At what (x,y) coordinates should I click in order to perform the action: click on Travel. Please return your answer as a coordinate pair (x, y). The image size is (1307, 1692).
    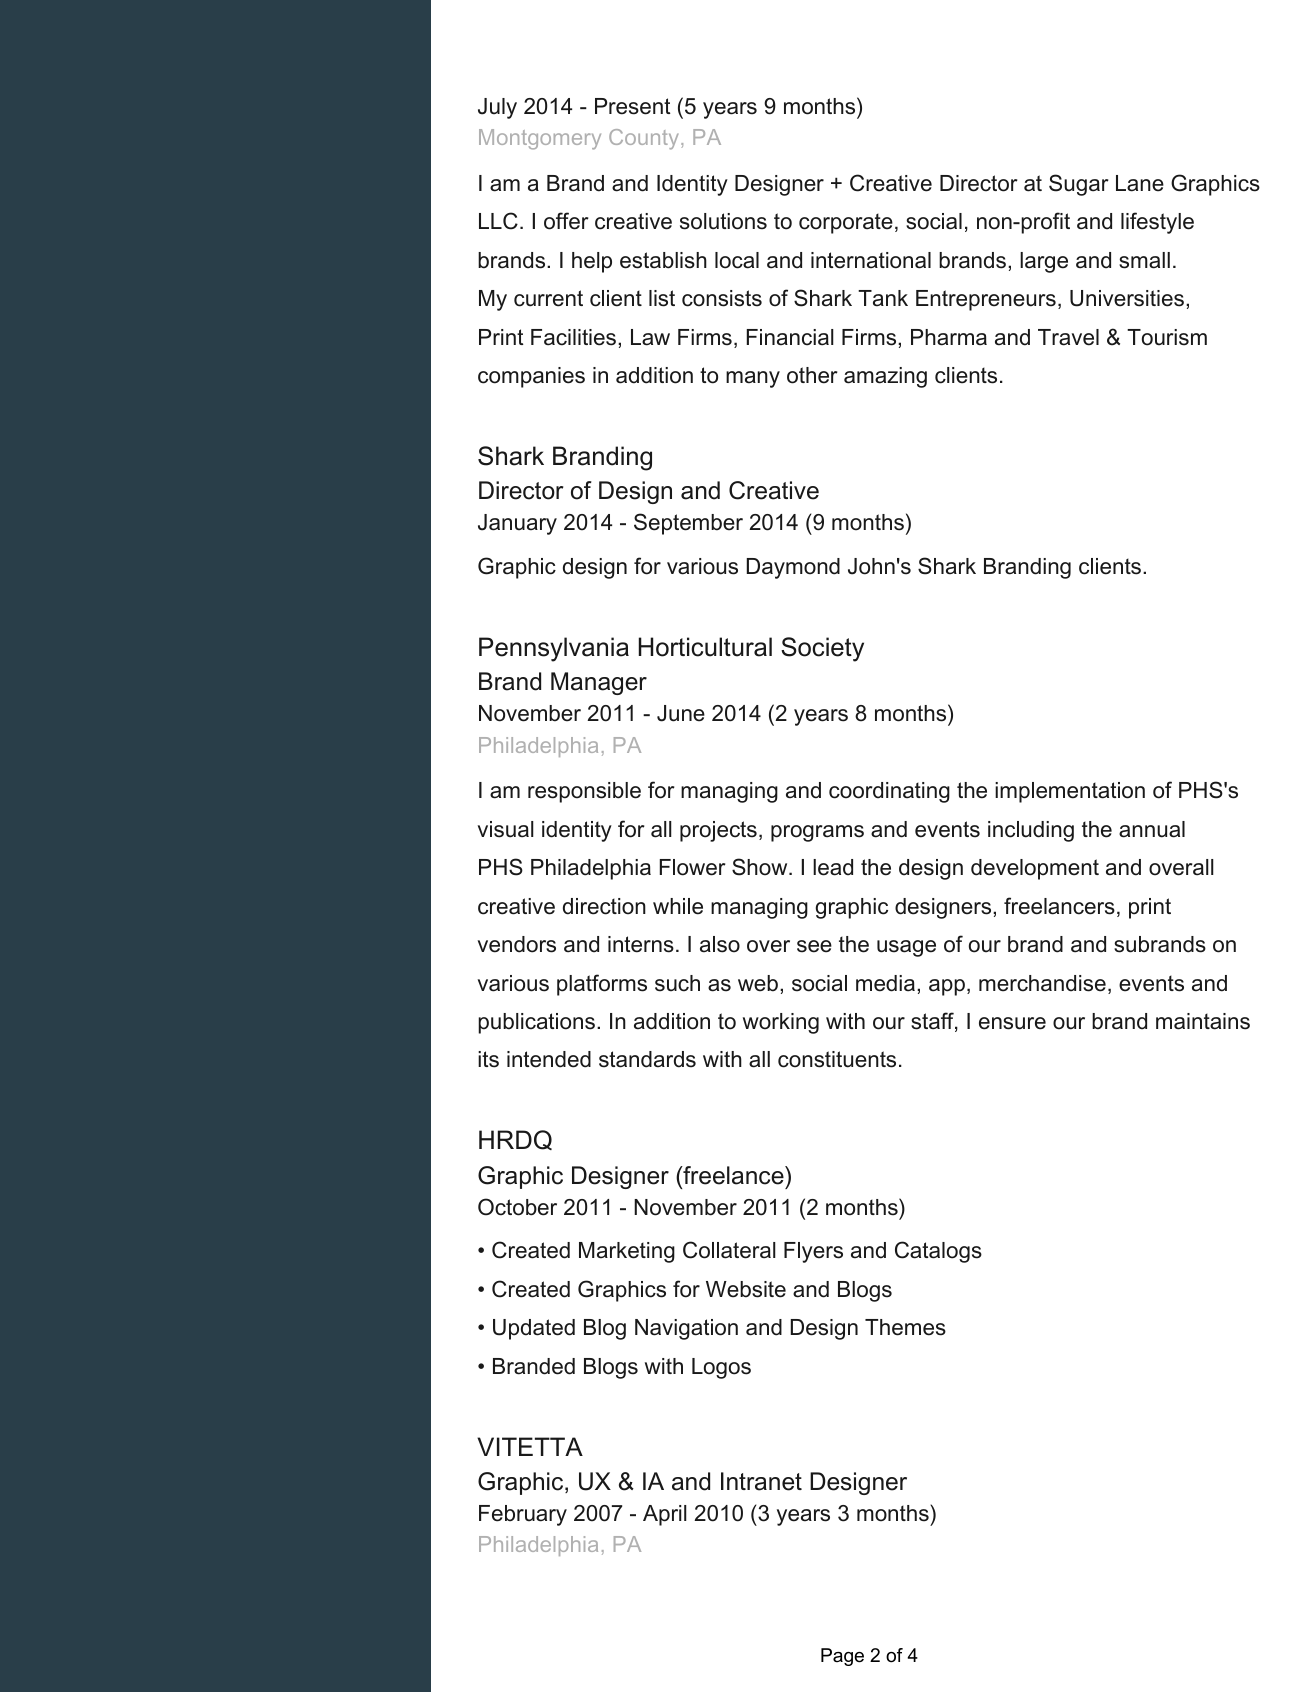
    Looking at the image, I should click on (1068, 337).
